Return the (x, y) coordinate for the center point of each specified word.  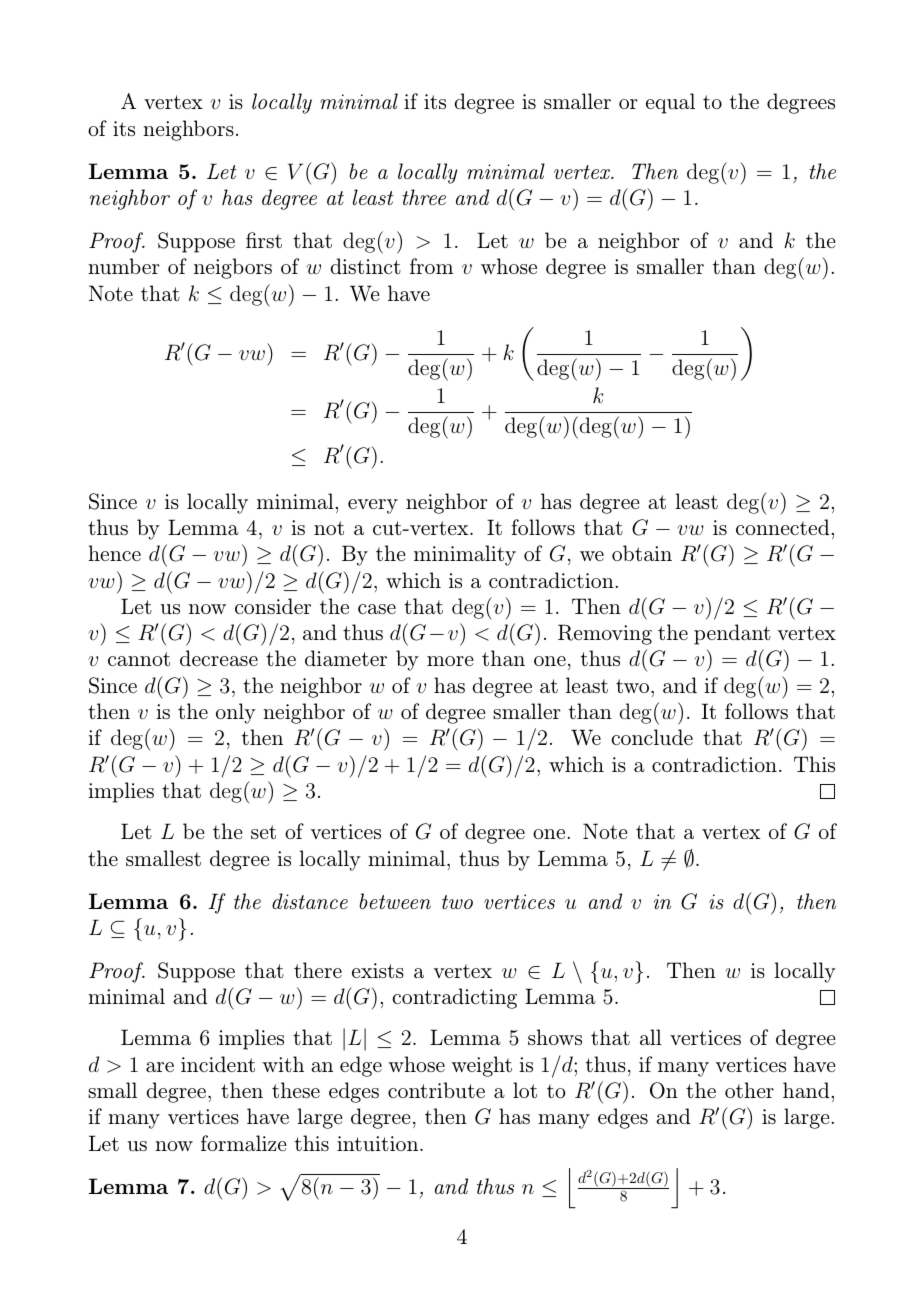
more (450, 661)
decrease (219, 658)
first (264, 240)
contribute (436, 1090)
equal (670, 103)
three (424, 197)
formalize (244, 1143)
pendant (732, 634)
